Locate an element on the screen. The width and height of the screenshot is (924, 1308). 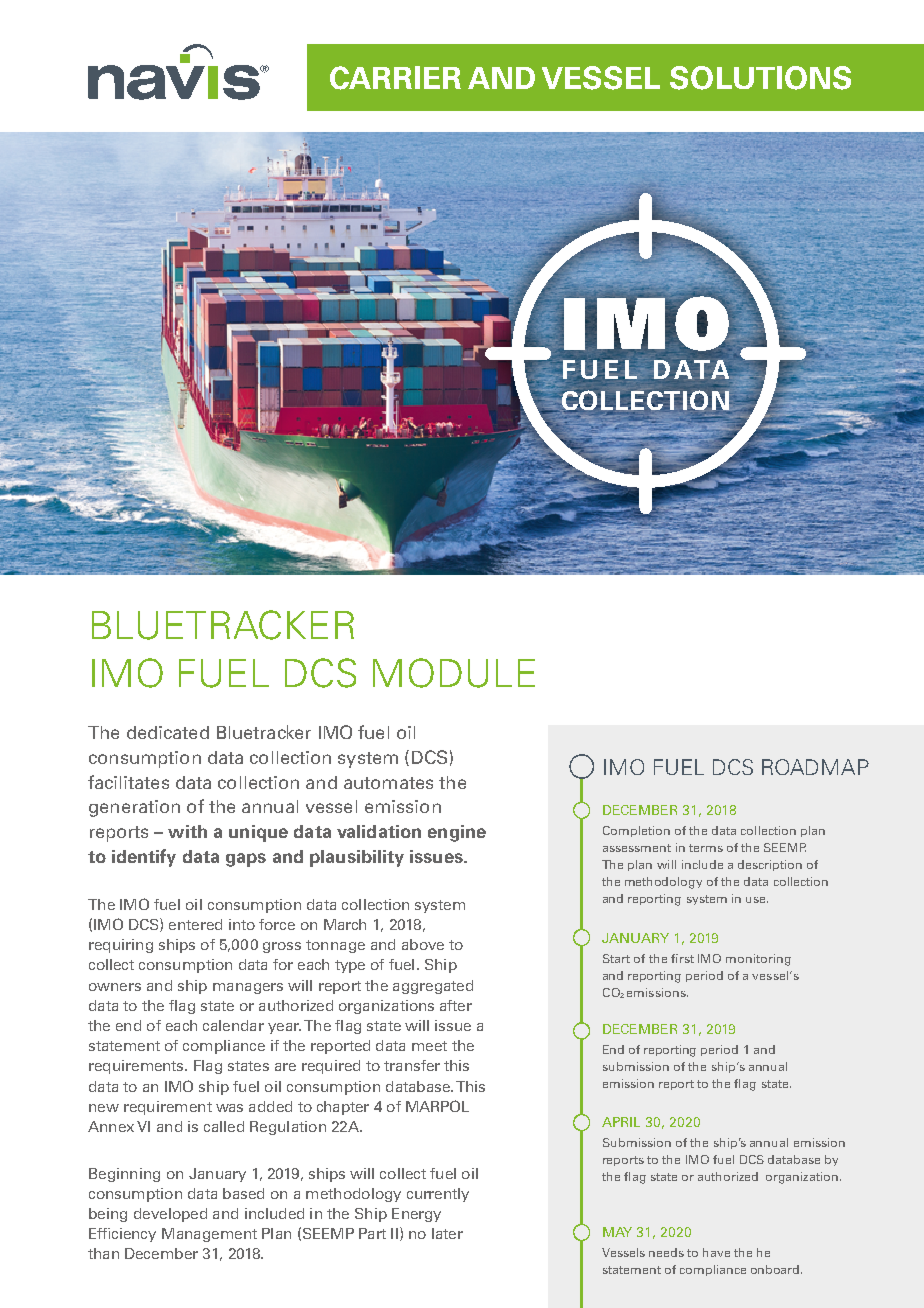
monitoring is located at coordinates (758, 960).
